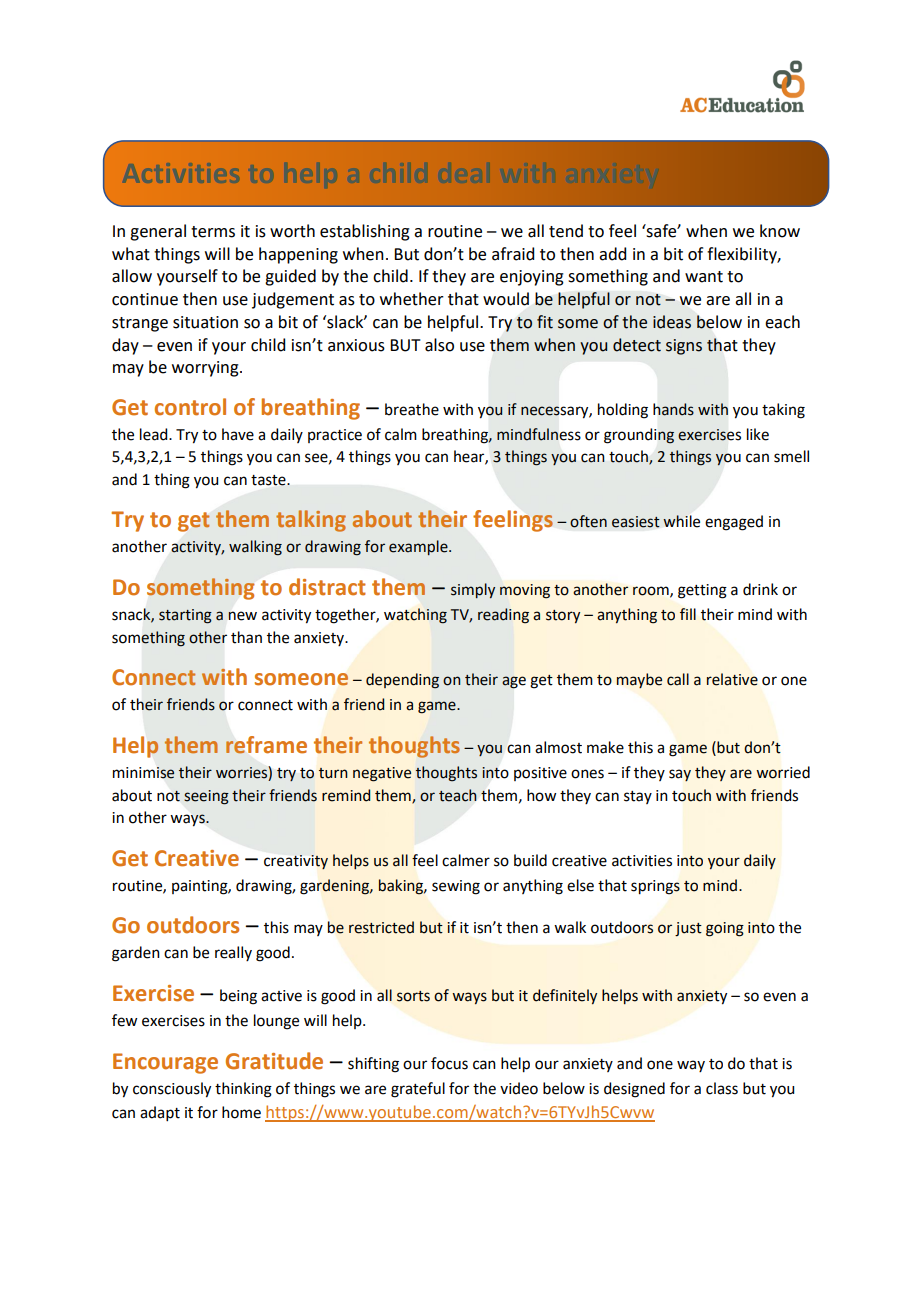 This screenshot has width=924, height=1308. Describe the element at coordinates (246, 637) in the screenshot. I see `than` at that location.
